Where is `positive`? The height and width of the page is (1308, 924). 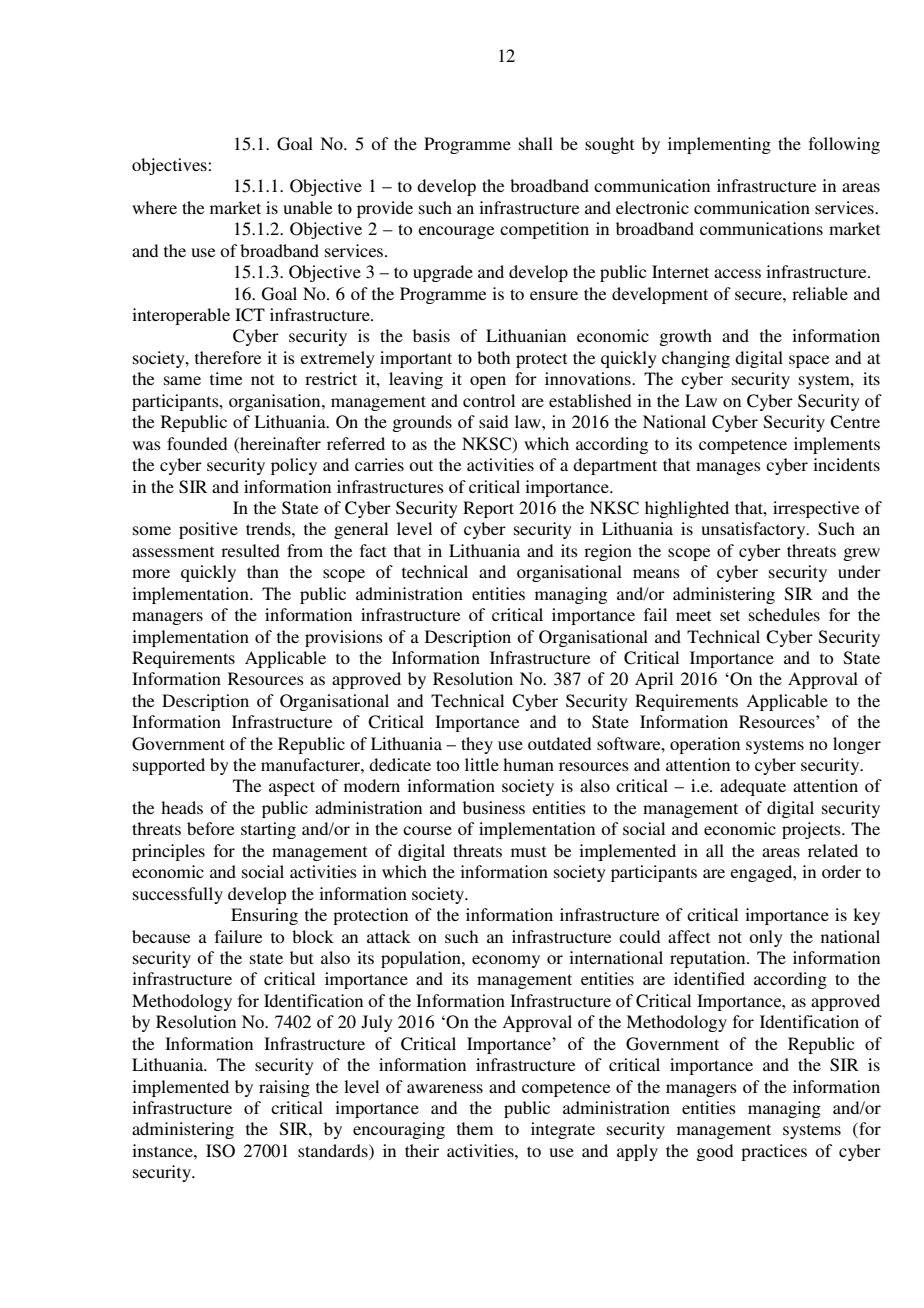
positive is located at coordinates (208, 530).
